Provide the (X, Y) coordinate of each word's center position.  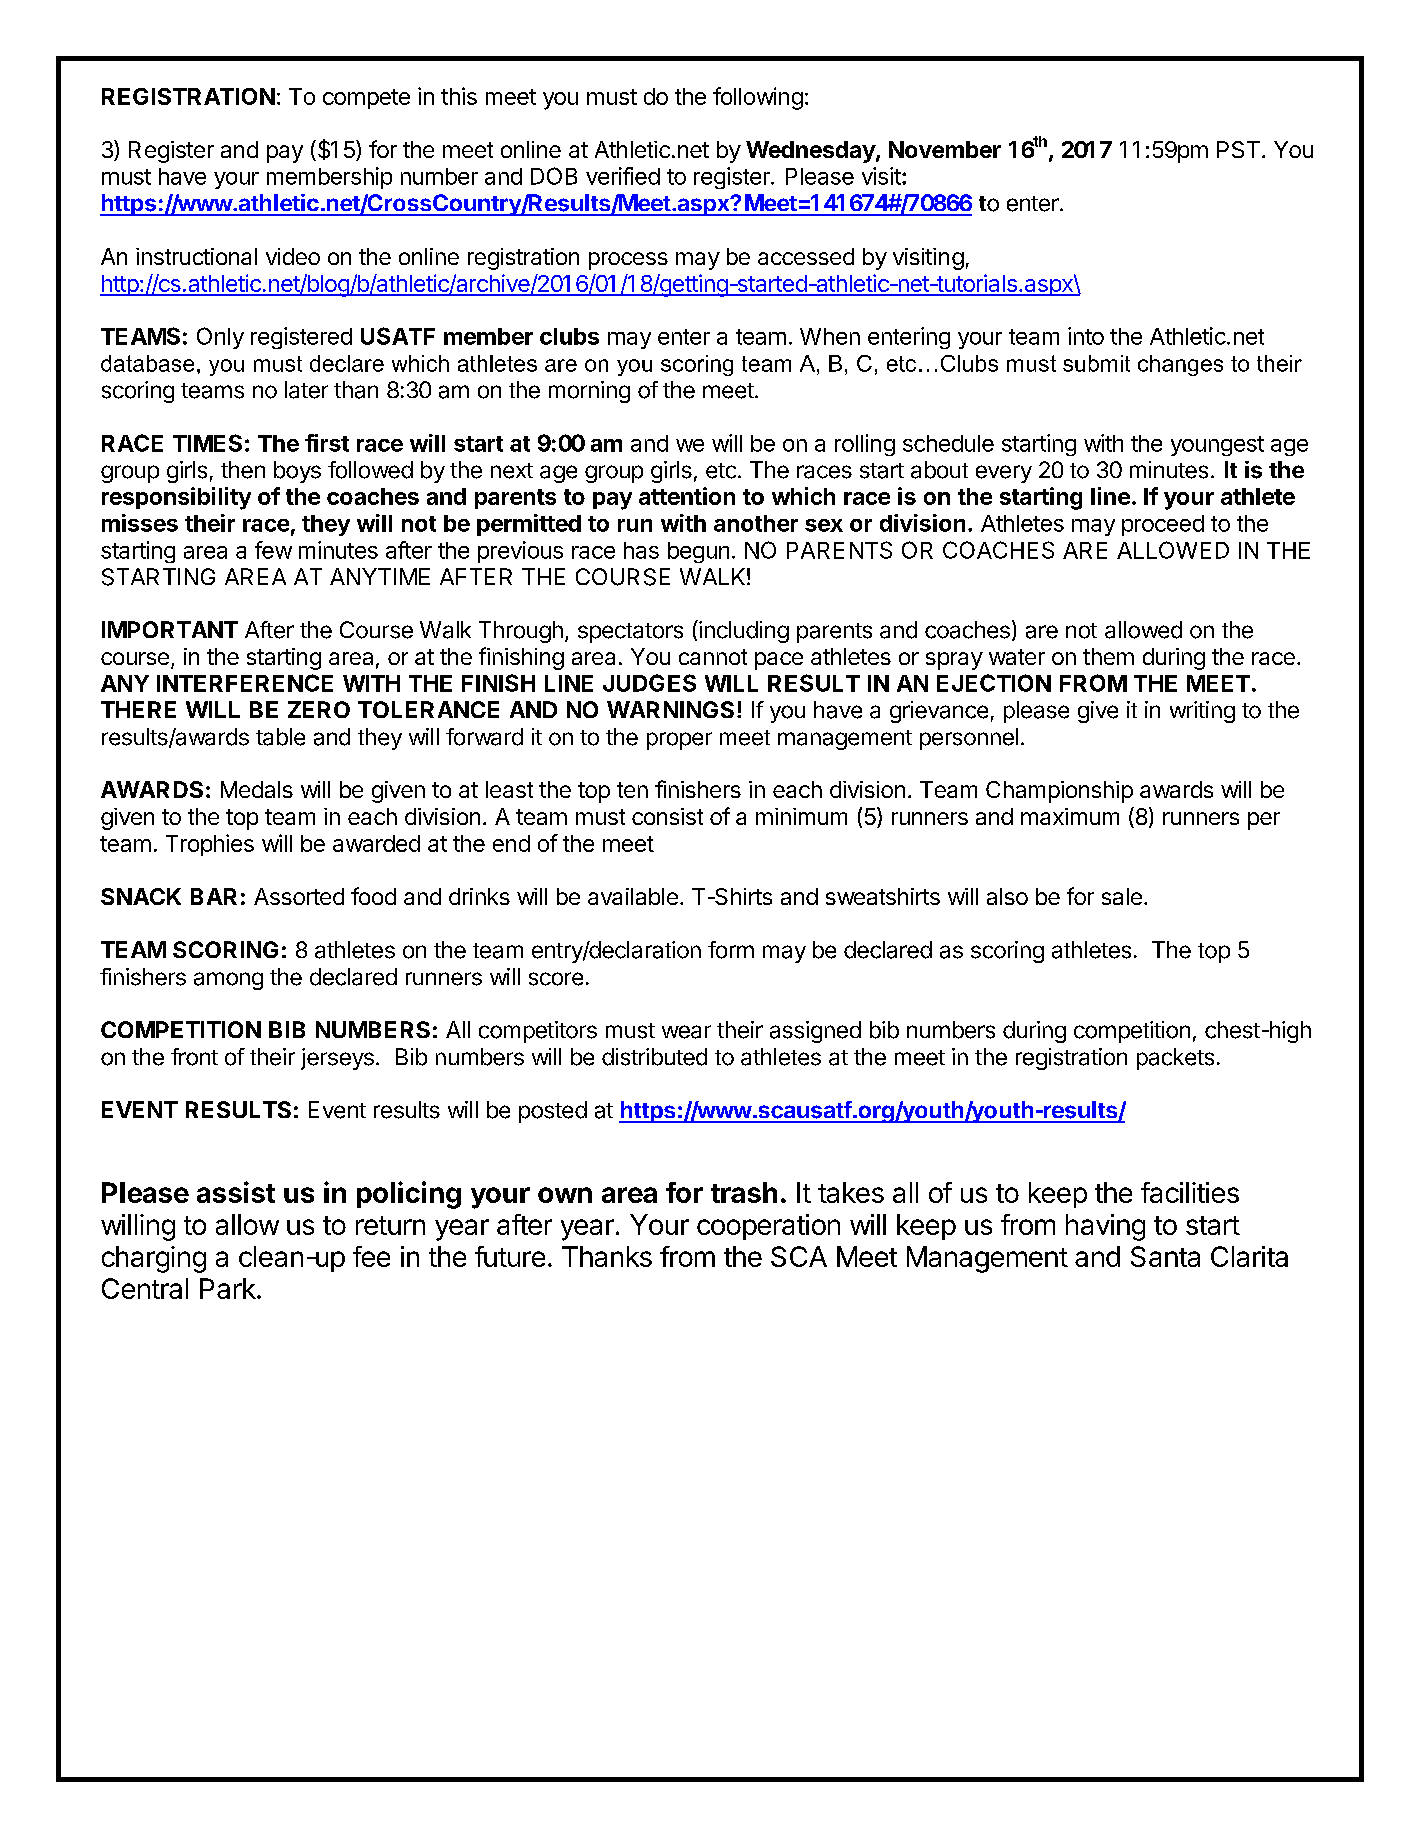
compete (366, 99)
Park (228, 1288)
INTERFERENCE (245, 683)
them (1108, 656)
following (758, 98)
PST (1238, 149)
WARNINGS (670, 709)
